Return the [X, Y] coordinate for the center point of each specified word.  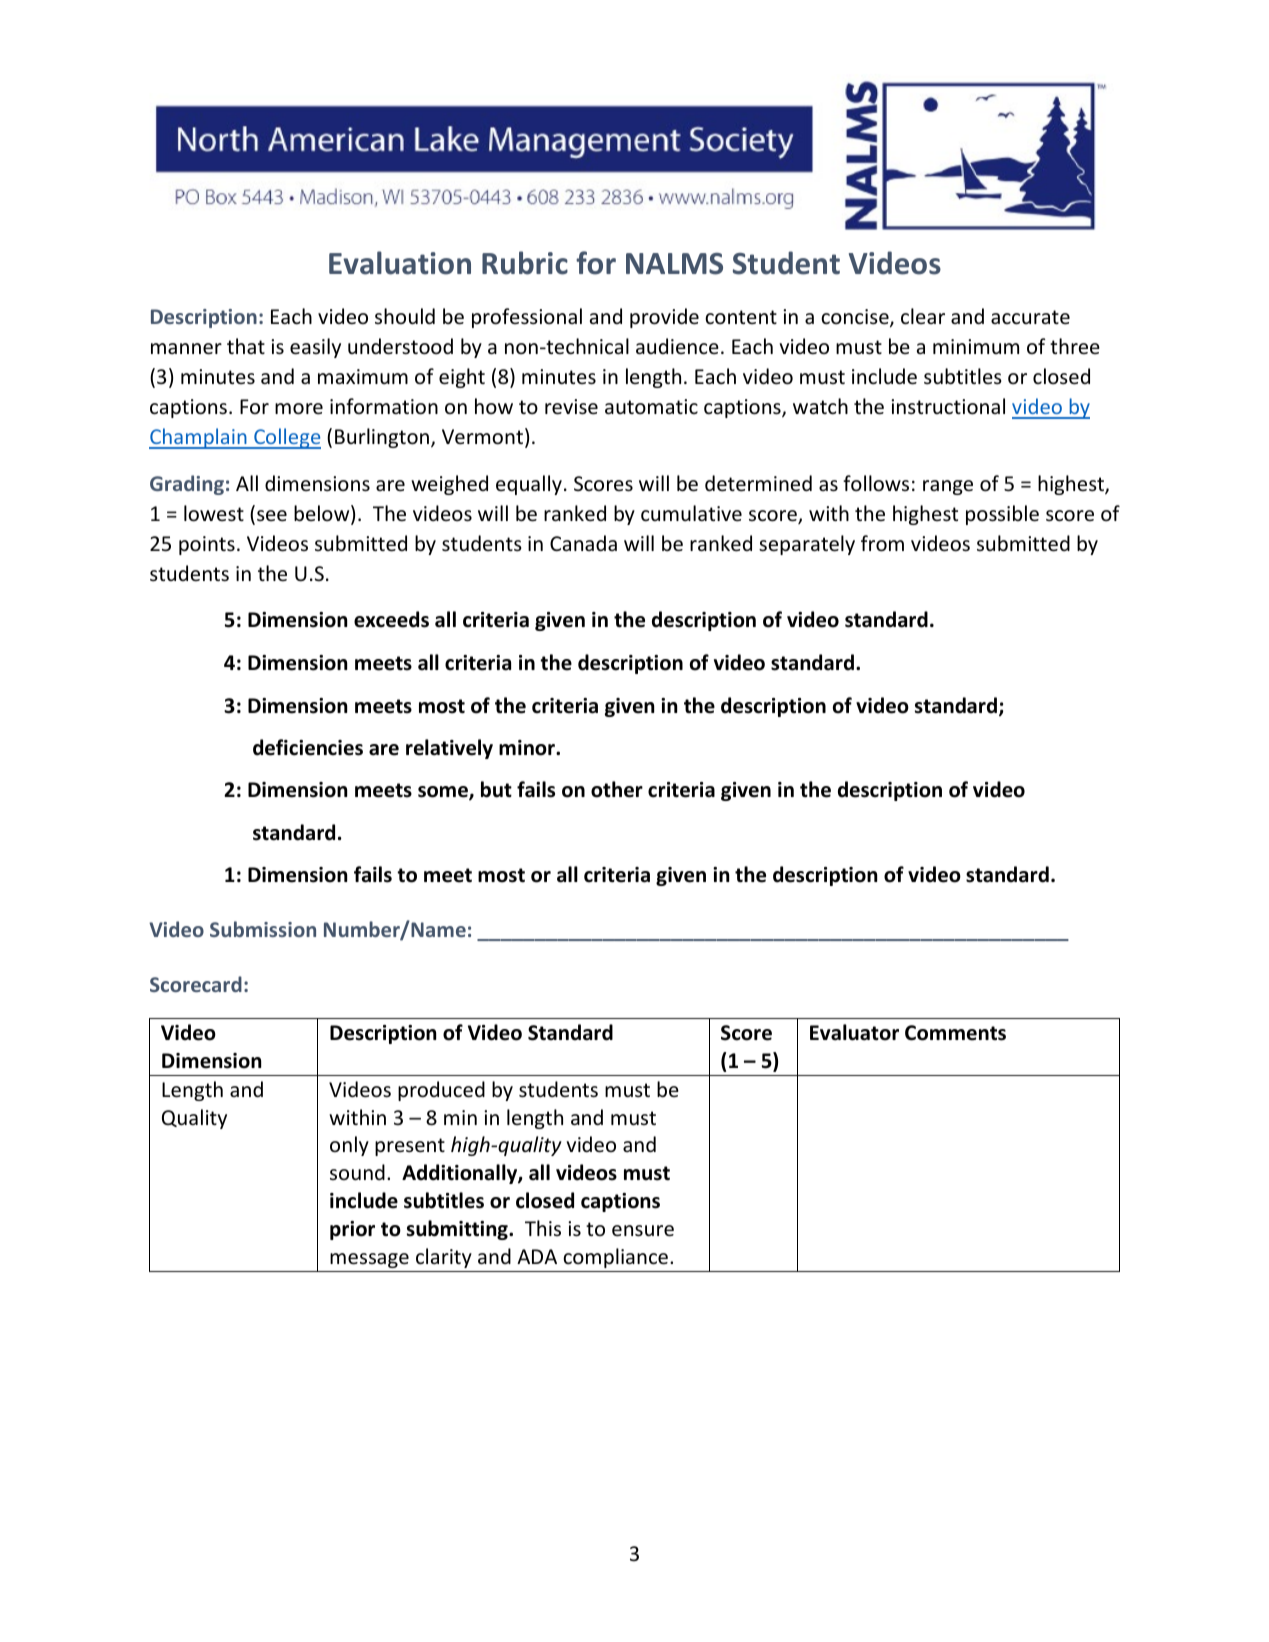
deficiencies [308, 747]
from [882, 543]
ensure [643, 1231]
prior [352, 1230]
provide [664, 318]
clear [923, 316]
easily [315, 348]
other [617, 789]
